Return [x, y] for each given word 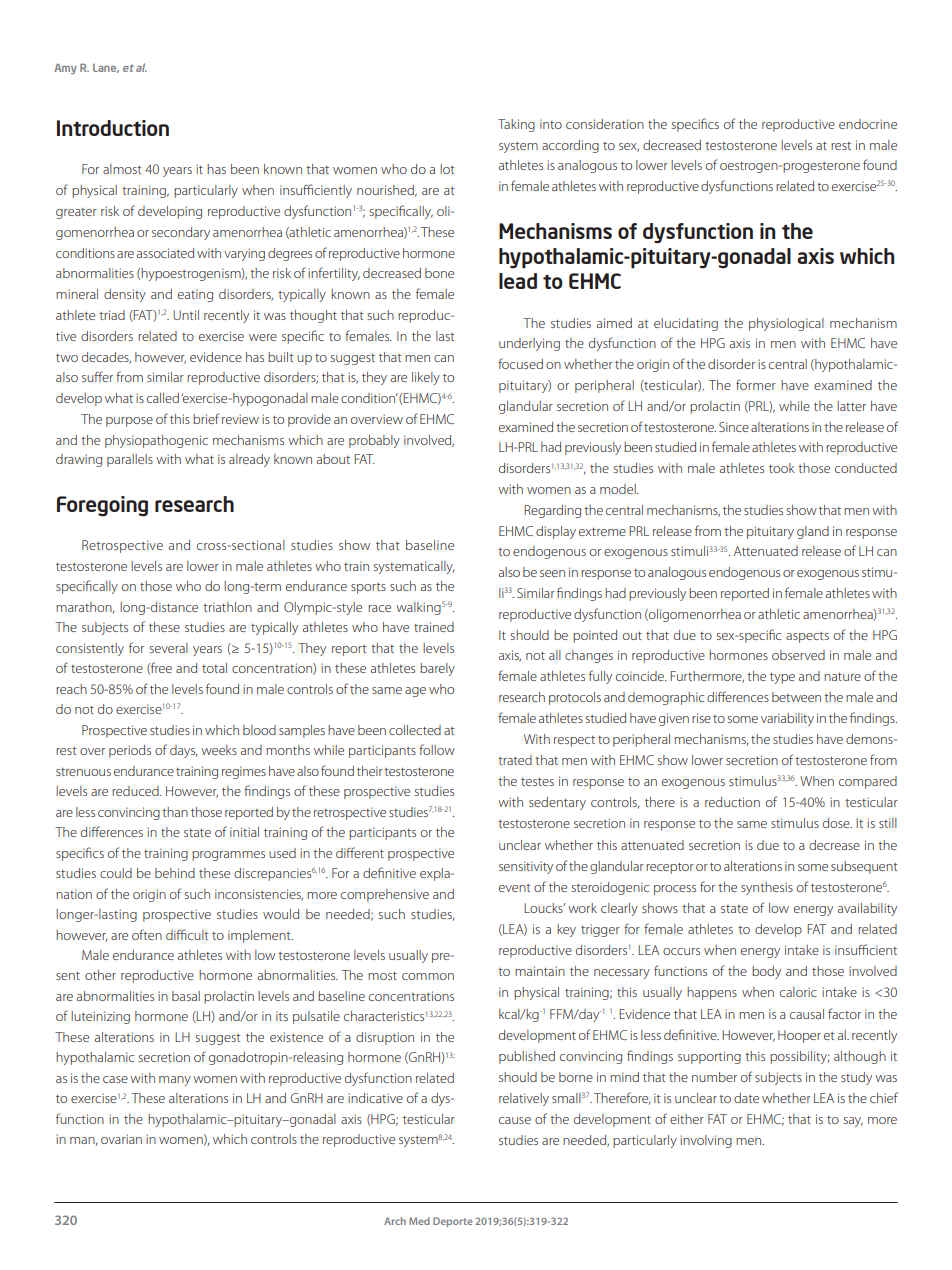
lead [518, 281]
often [147, 934]
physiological [786, 324]
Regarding [552, 511]
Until [186, 315]
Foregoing [102, 506]
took [782, 468]
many [175, 1081]
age [415, 692]
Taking [516, 125]
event [515, 888]
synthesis [767, 888]
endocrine [868, 124]
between [796, 697]
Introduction [113, 128]
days [183, 751]
